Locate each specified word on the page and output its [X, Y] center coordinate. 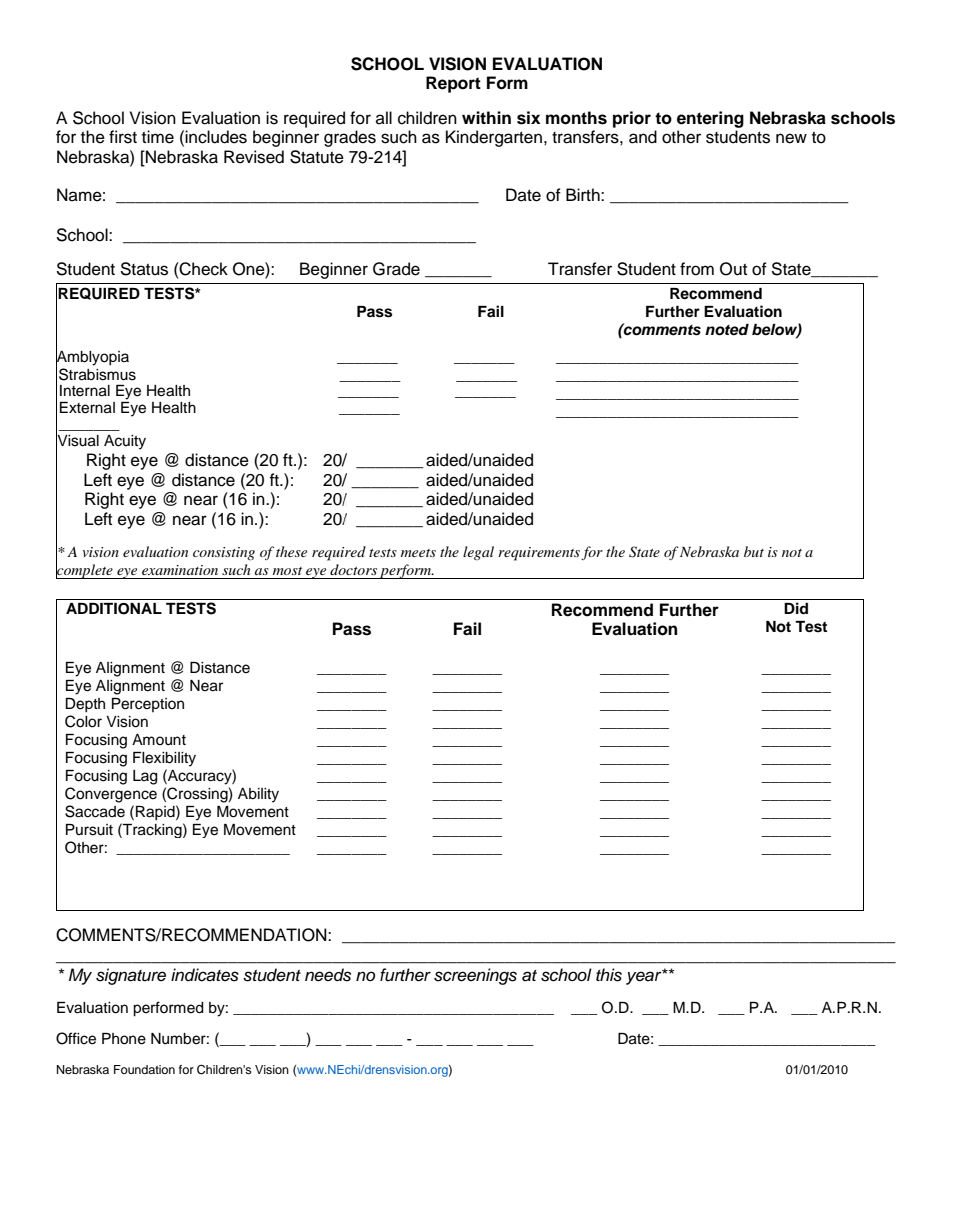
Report [453, 84]
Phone [124, 1039]
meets [418, 553]
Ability [258, 795]
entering [710, 119]
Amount [159, 740]
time [158, 137]
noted [727, 330]
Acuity [125, 442]
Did [796, 608]
